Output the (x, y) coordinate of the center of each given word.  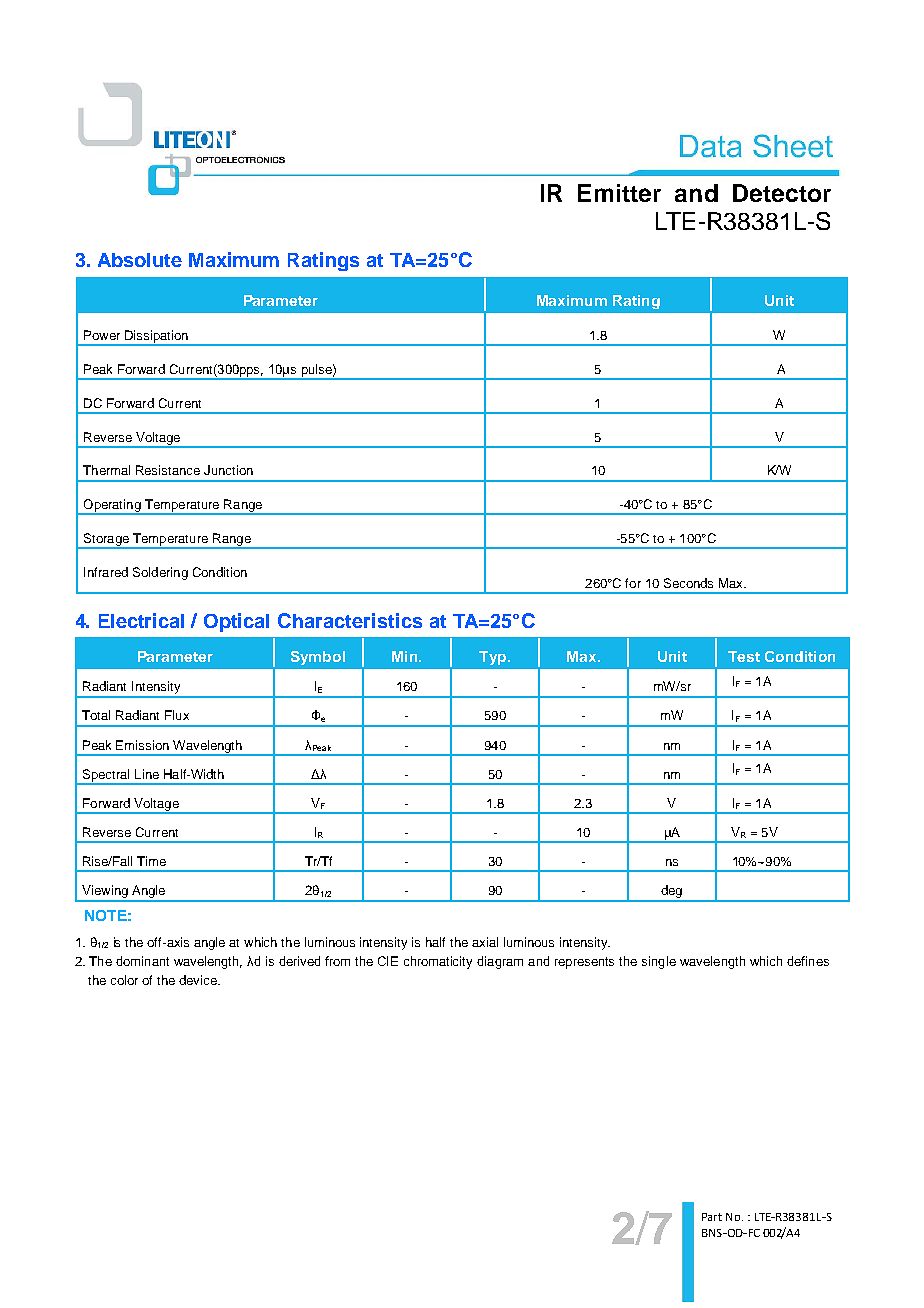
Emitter (619, 193)
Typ (494, 658)
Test (744, 656)
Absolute (140, 260)
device (199, 980)
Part (712, 1217)
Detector (782, 193)
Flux (177, 715)
